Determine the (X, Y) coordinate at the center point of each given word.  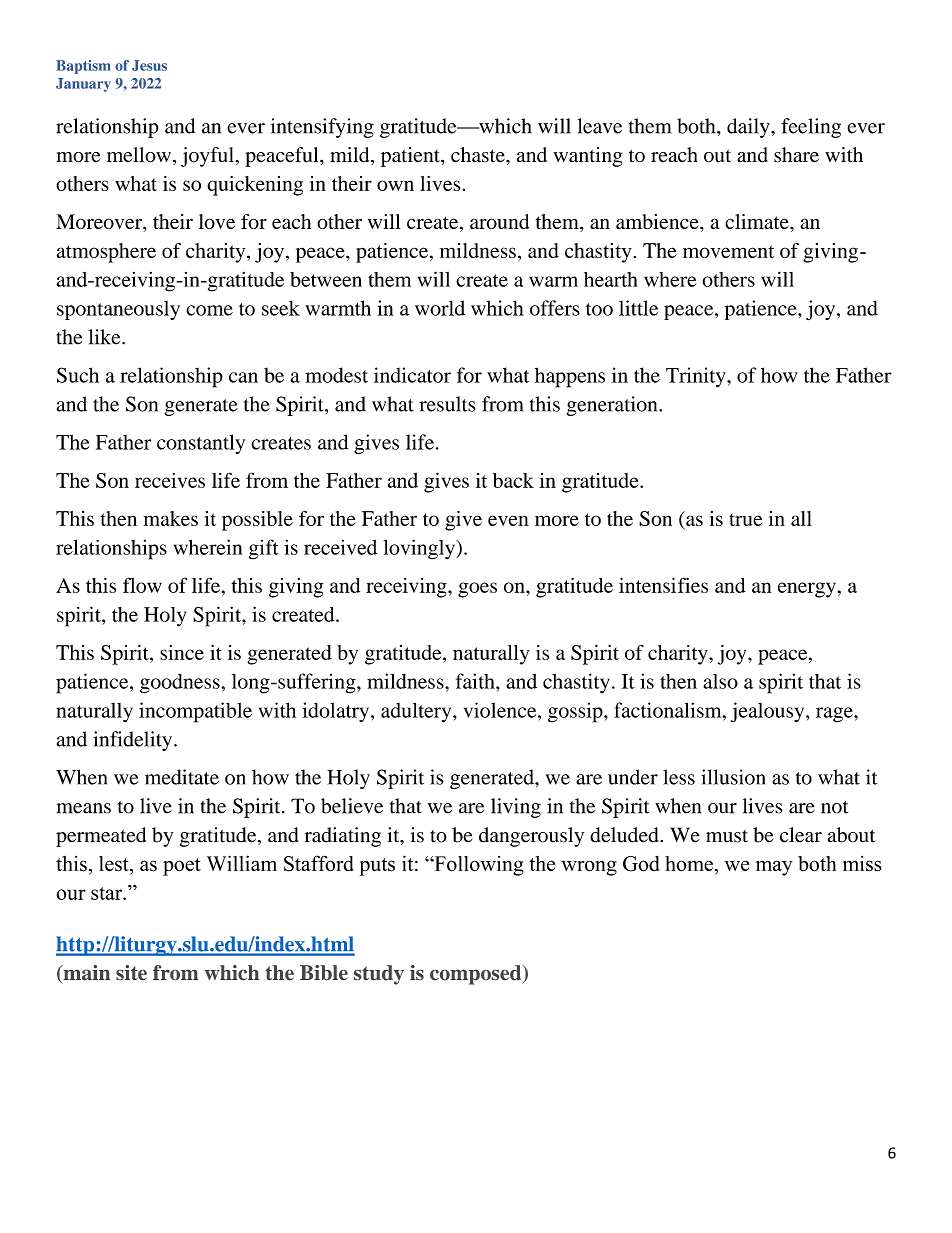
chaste (479, 155)
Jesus (149, 65)
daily (749, 128)
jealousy (769, 712)
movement (728, 251)
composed (477, 975)
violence (501, 710)
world (440, 308)
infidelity (134, 741)
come (209, 310)
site (131, 972)
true (746, 520)
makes (171, 518)
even (508, 520)
